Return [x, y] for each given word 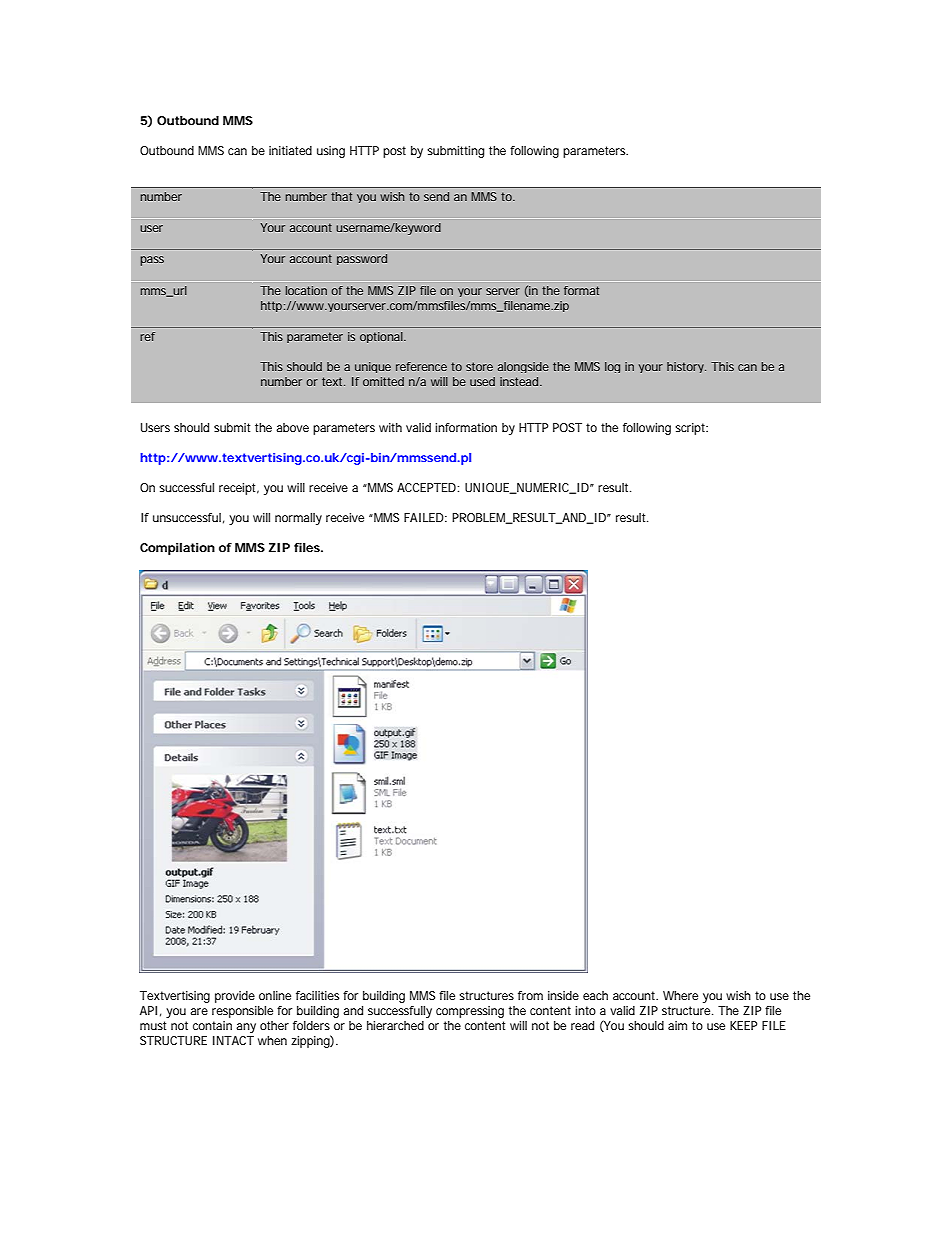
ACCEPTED [426, 487]
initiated [290, 150]
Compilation [177, 549]
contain [212, 1025]
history [686, 367]
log [612, 367]
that [341, 196]
